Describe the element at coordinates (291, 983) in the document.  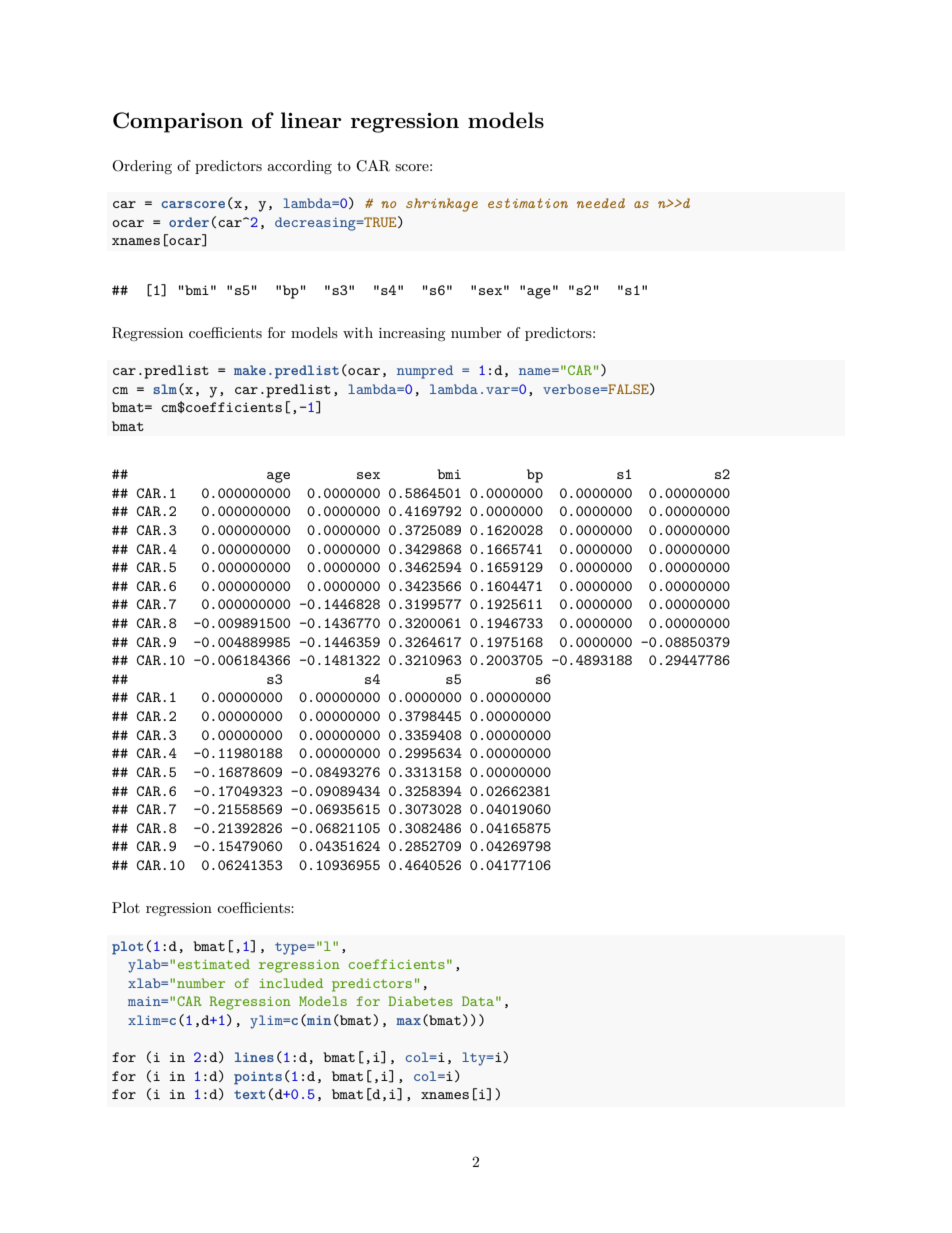
I see `included` at that location.
